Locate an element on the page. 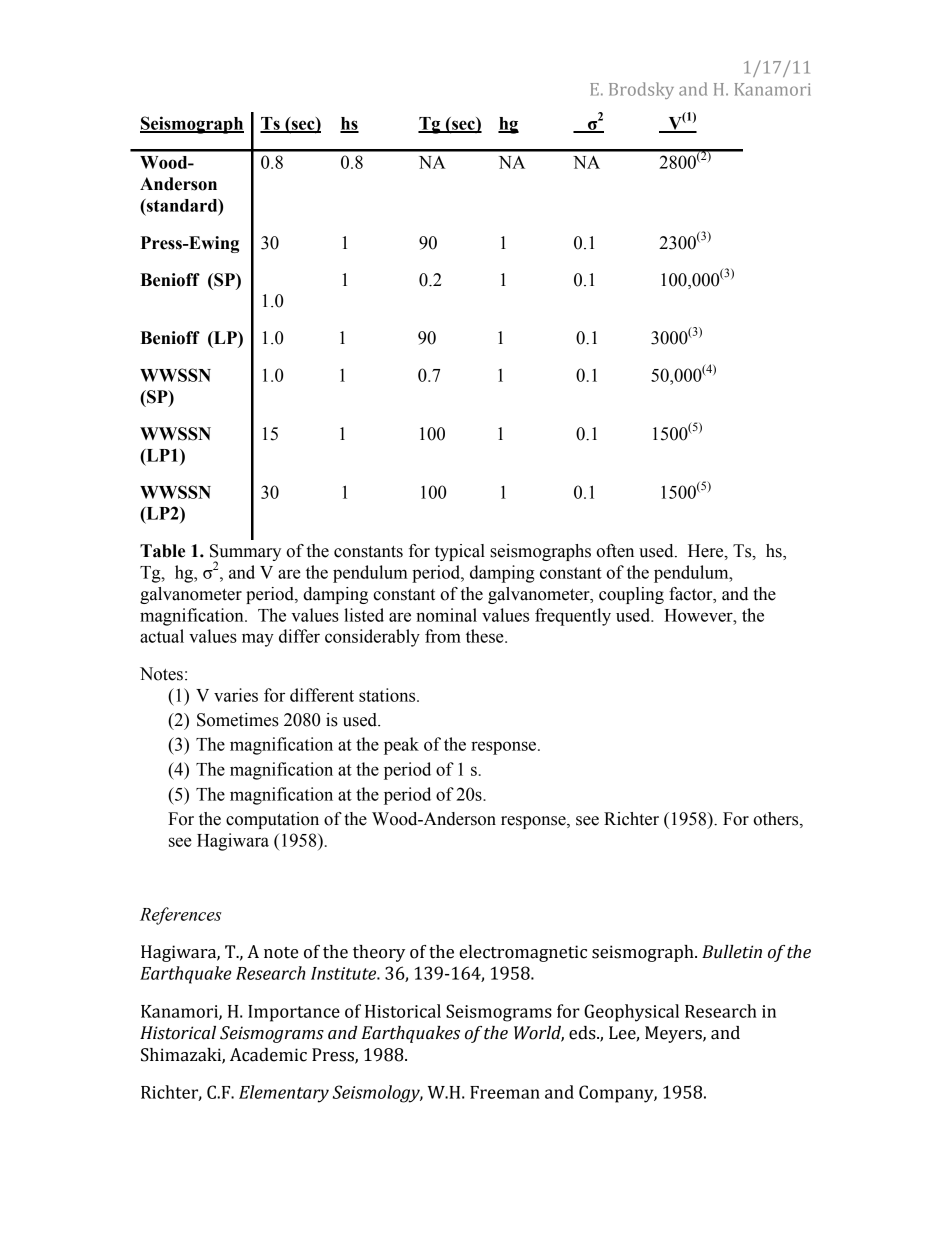  Table is located at coordinates (162, 551).
